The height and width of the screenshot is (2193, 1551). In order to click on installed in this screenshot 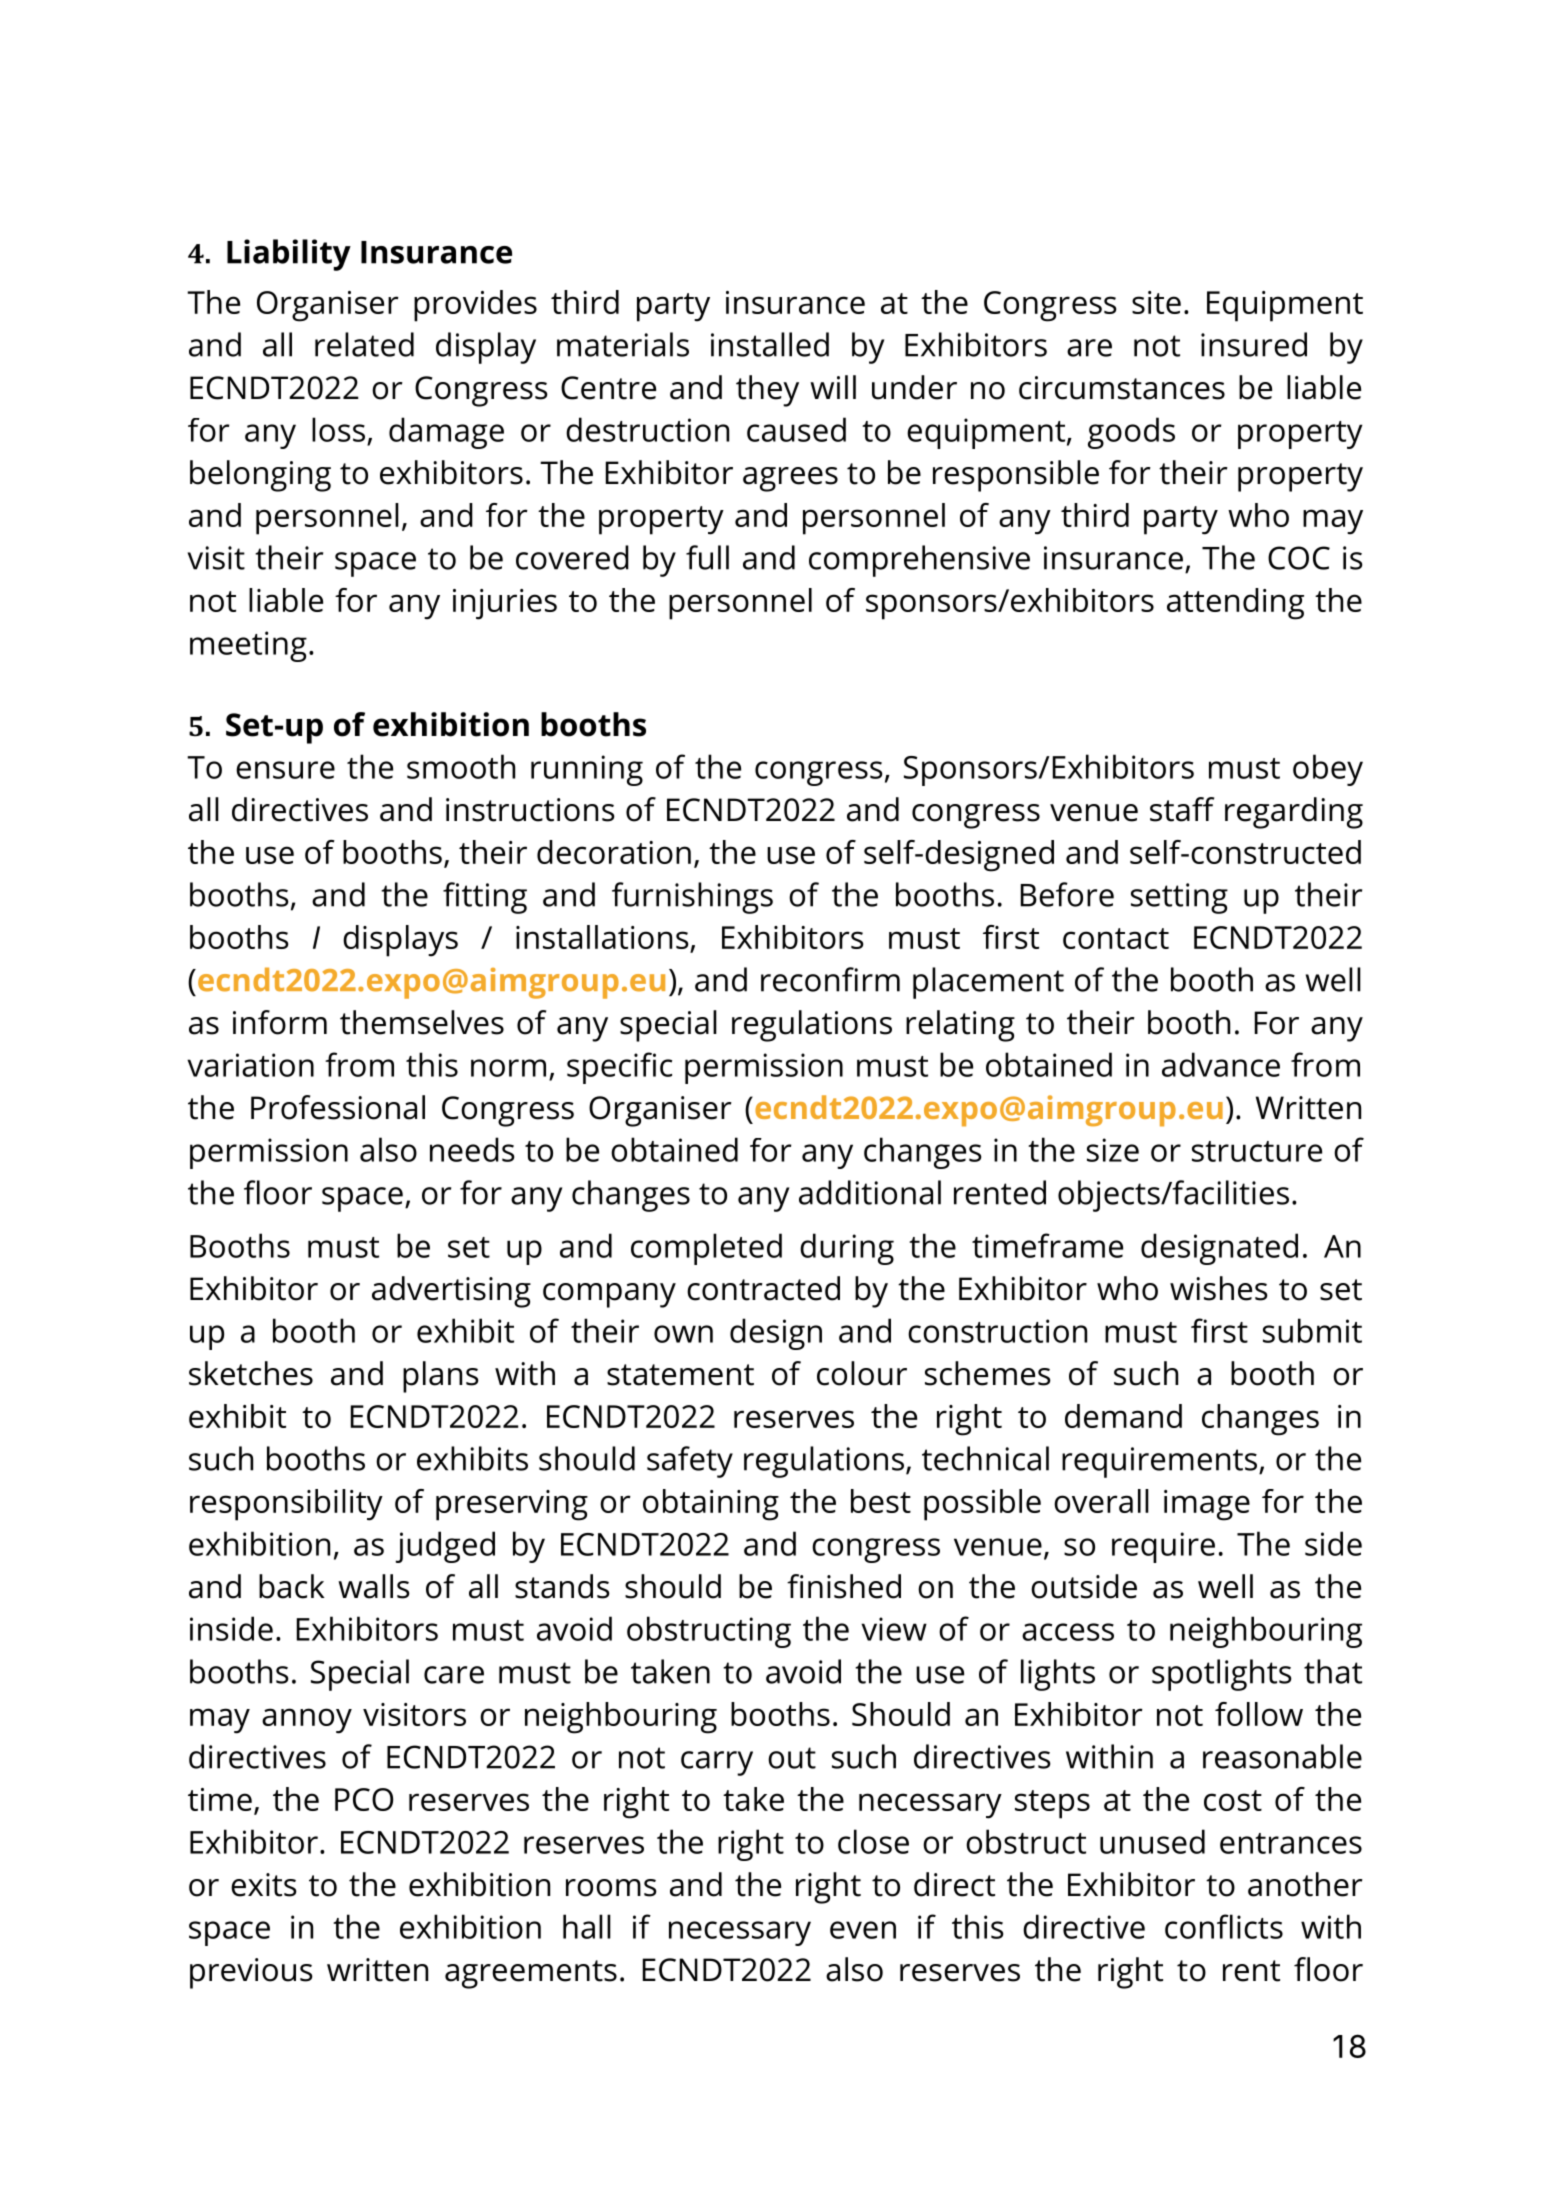, I will do `click(770, 344)`.
